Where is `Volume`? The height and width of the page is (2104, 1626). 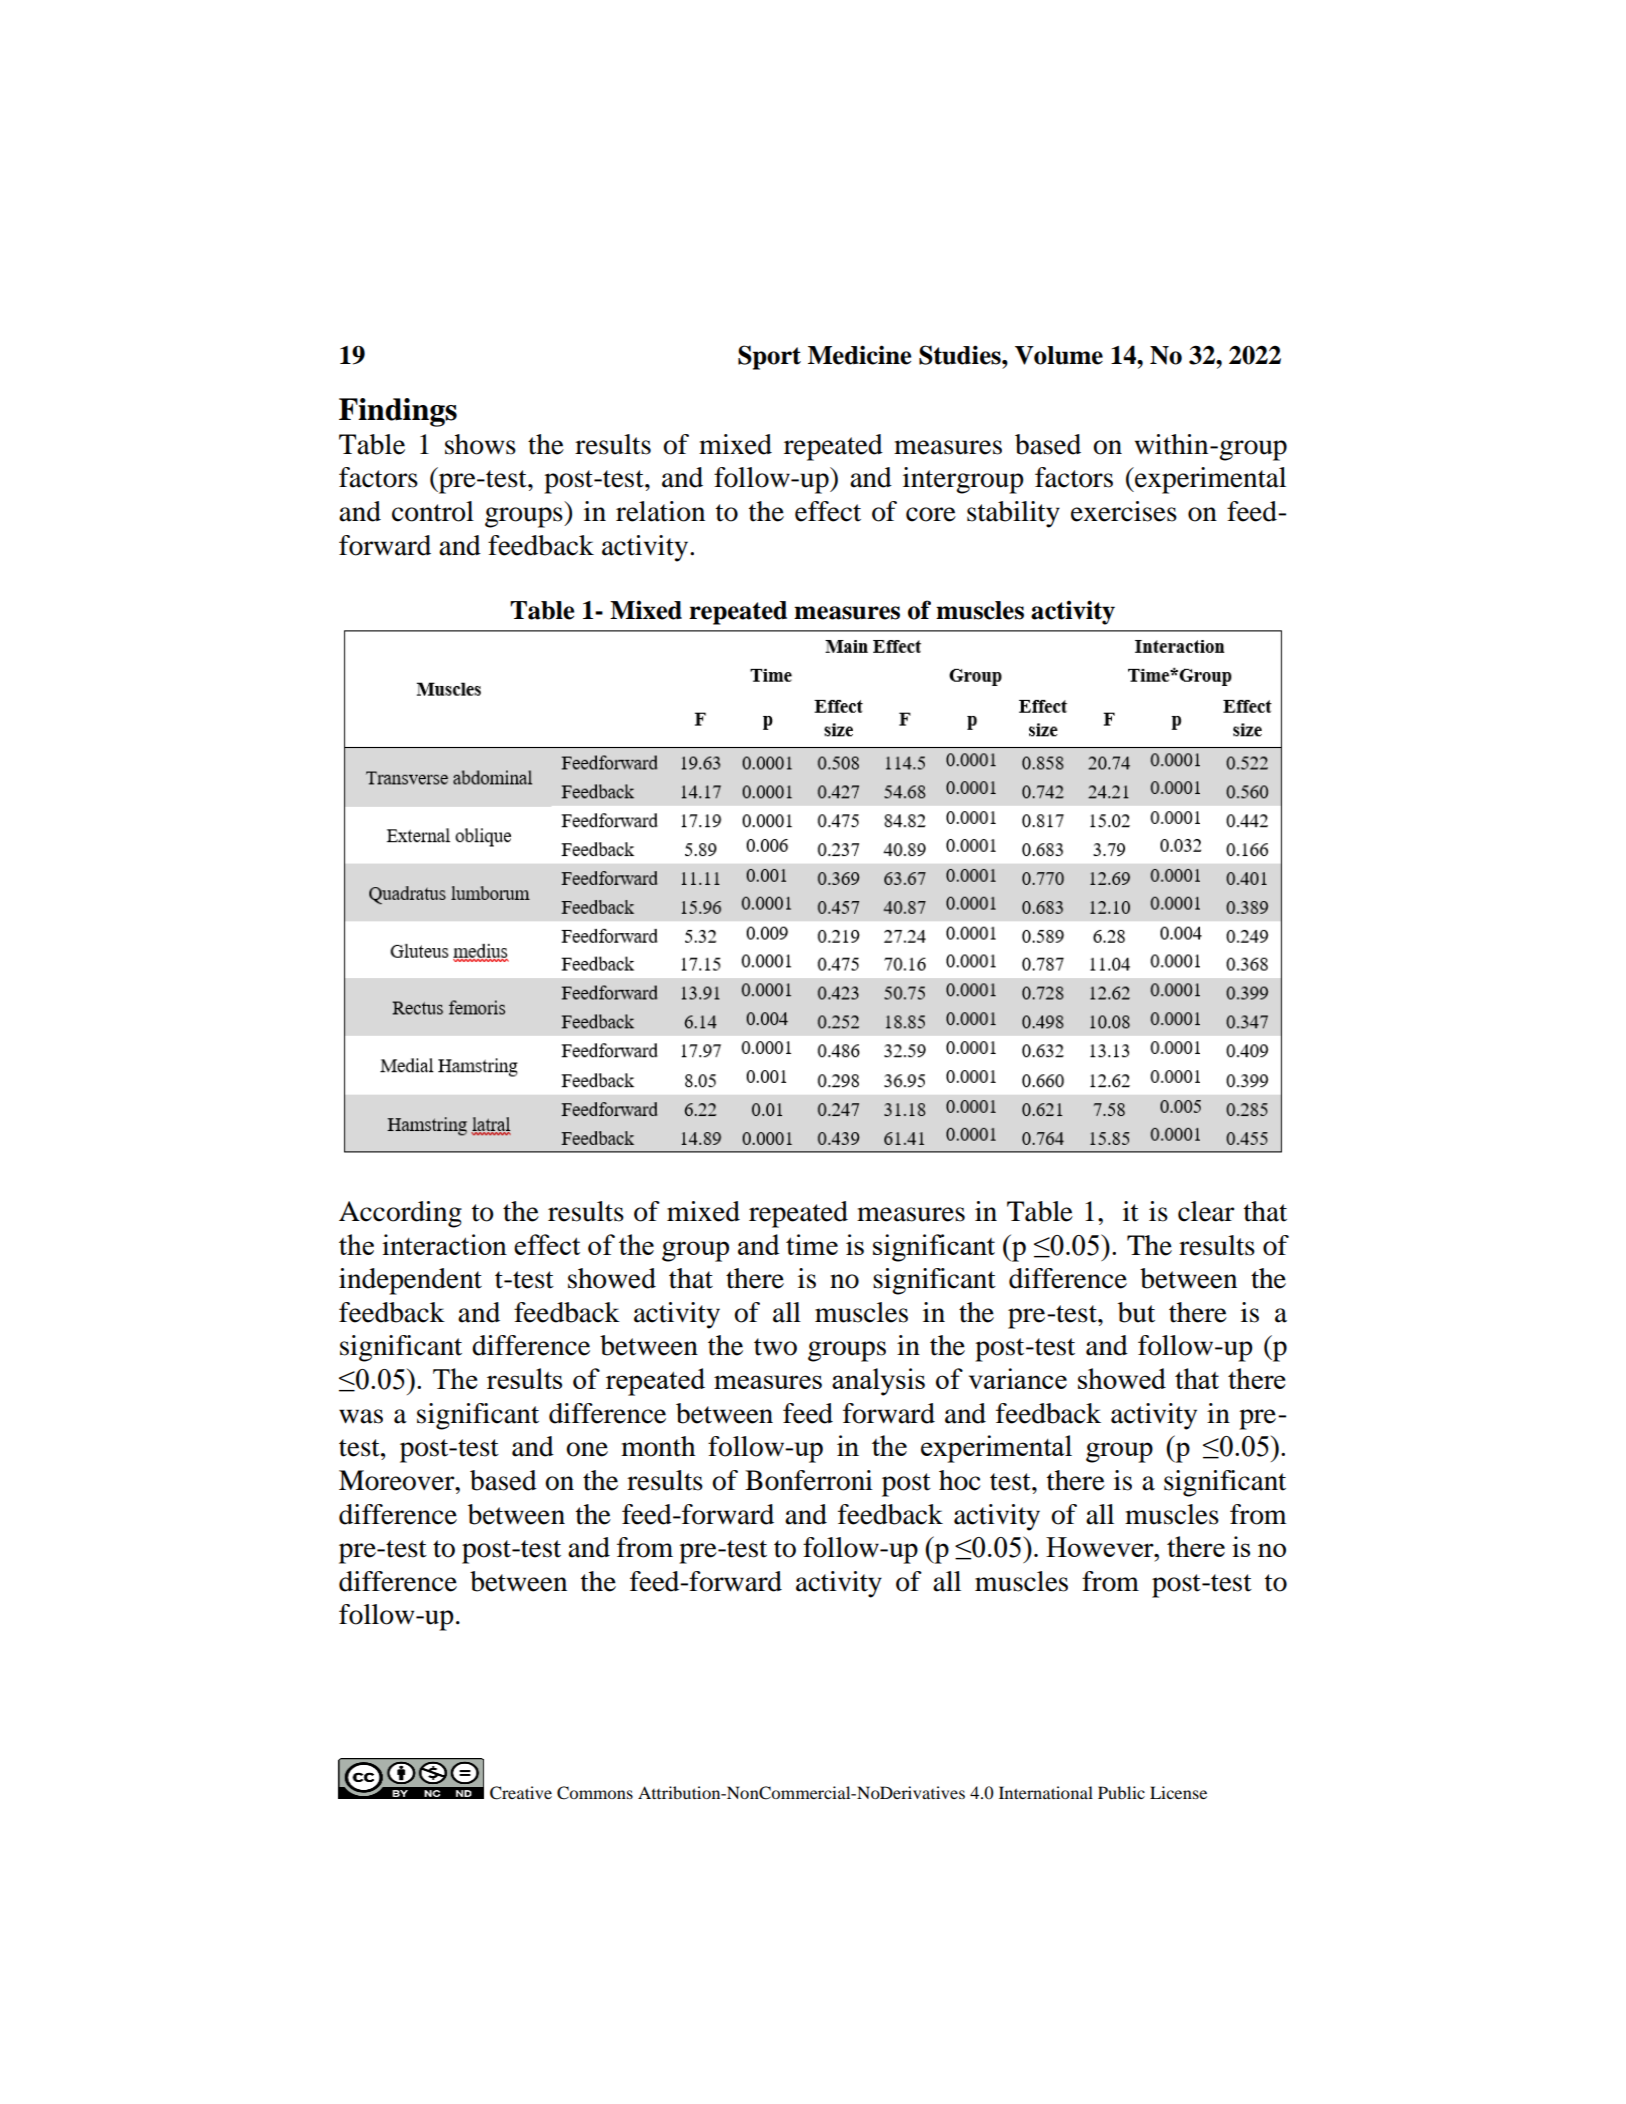
Volume is located at coordinates (1059, 355).
